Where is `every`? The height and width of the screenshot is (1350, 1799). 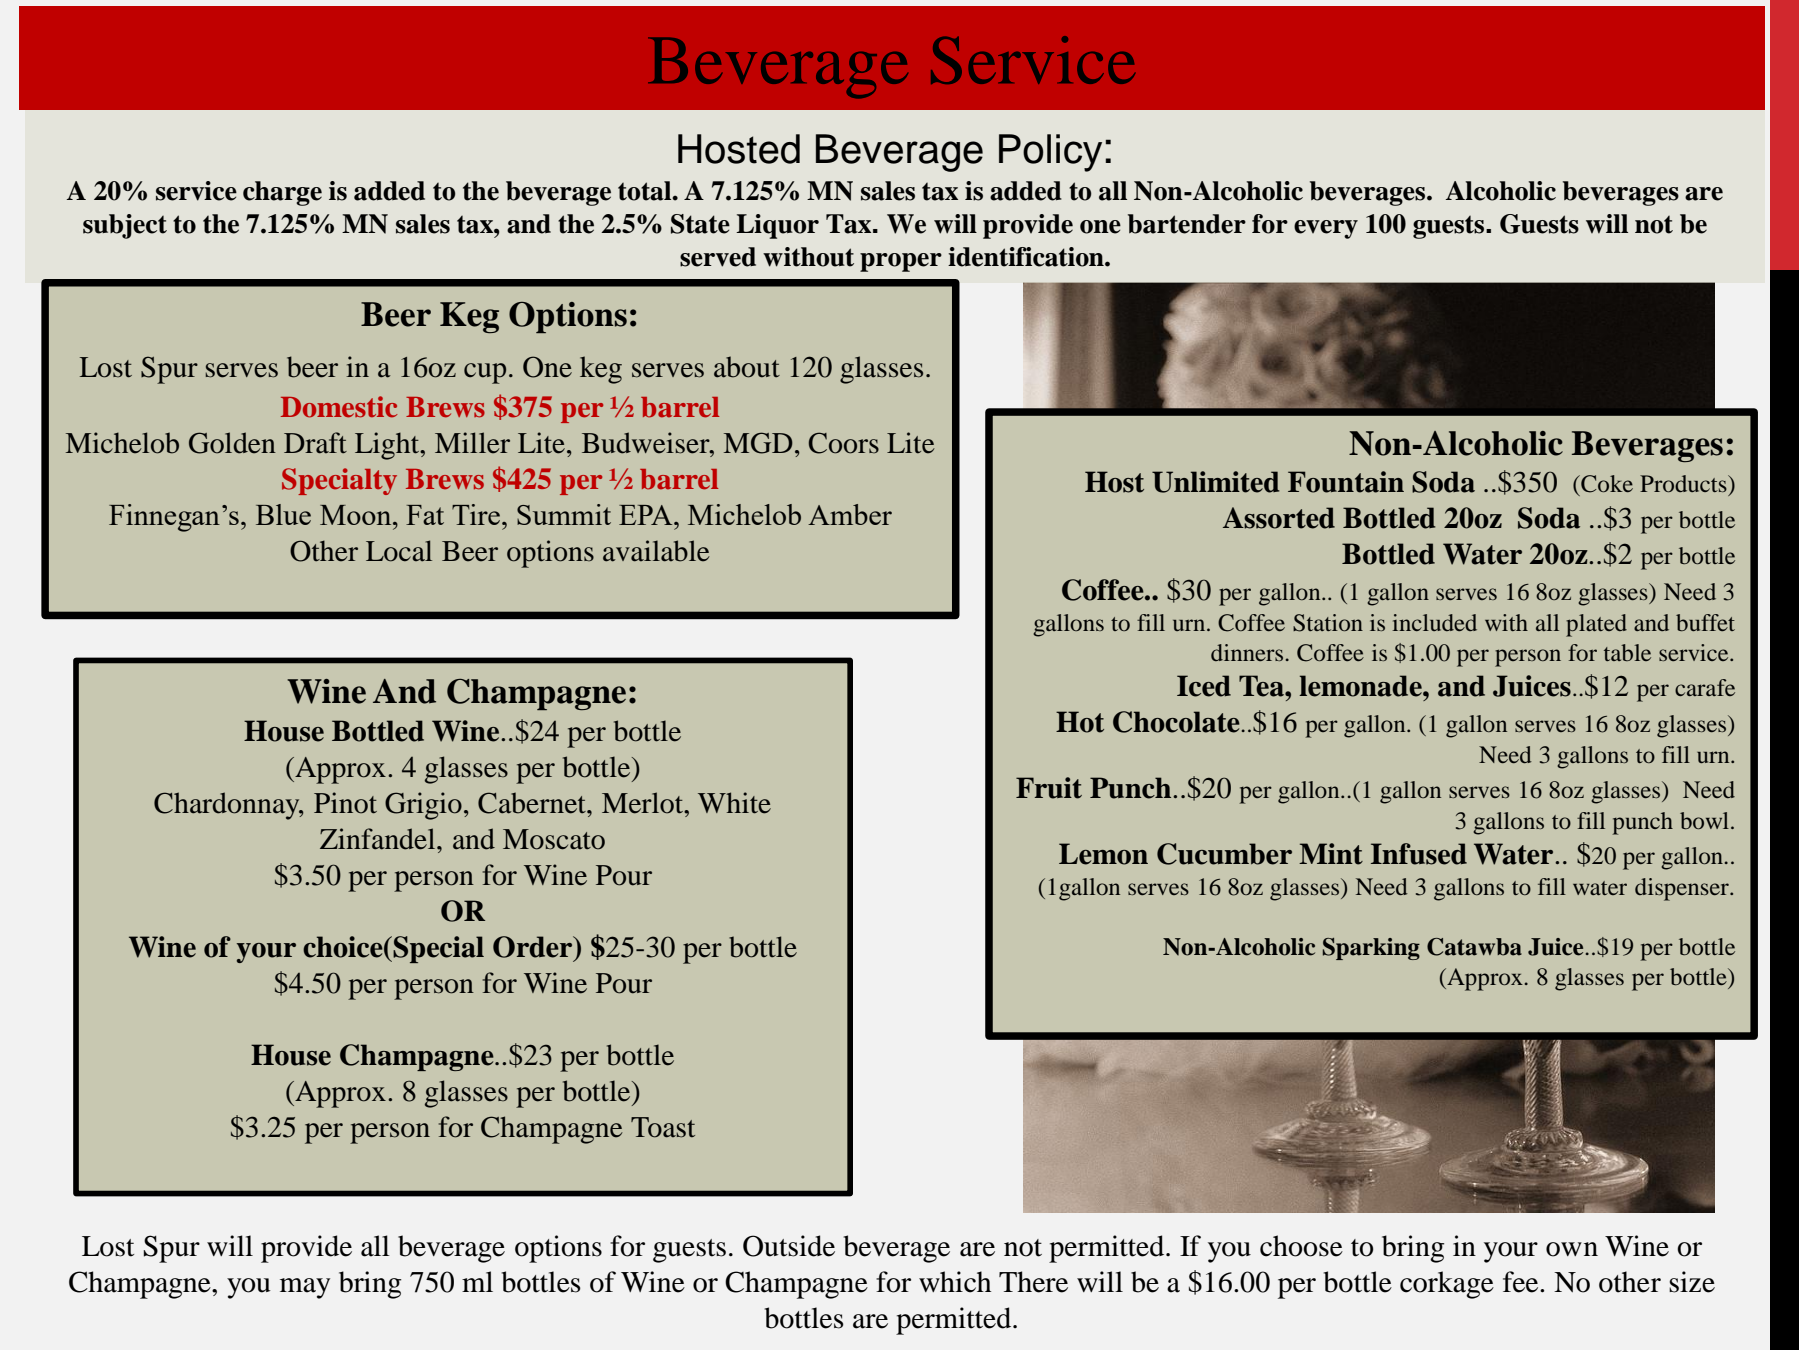
every is located at coordinates (1326, 229).
